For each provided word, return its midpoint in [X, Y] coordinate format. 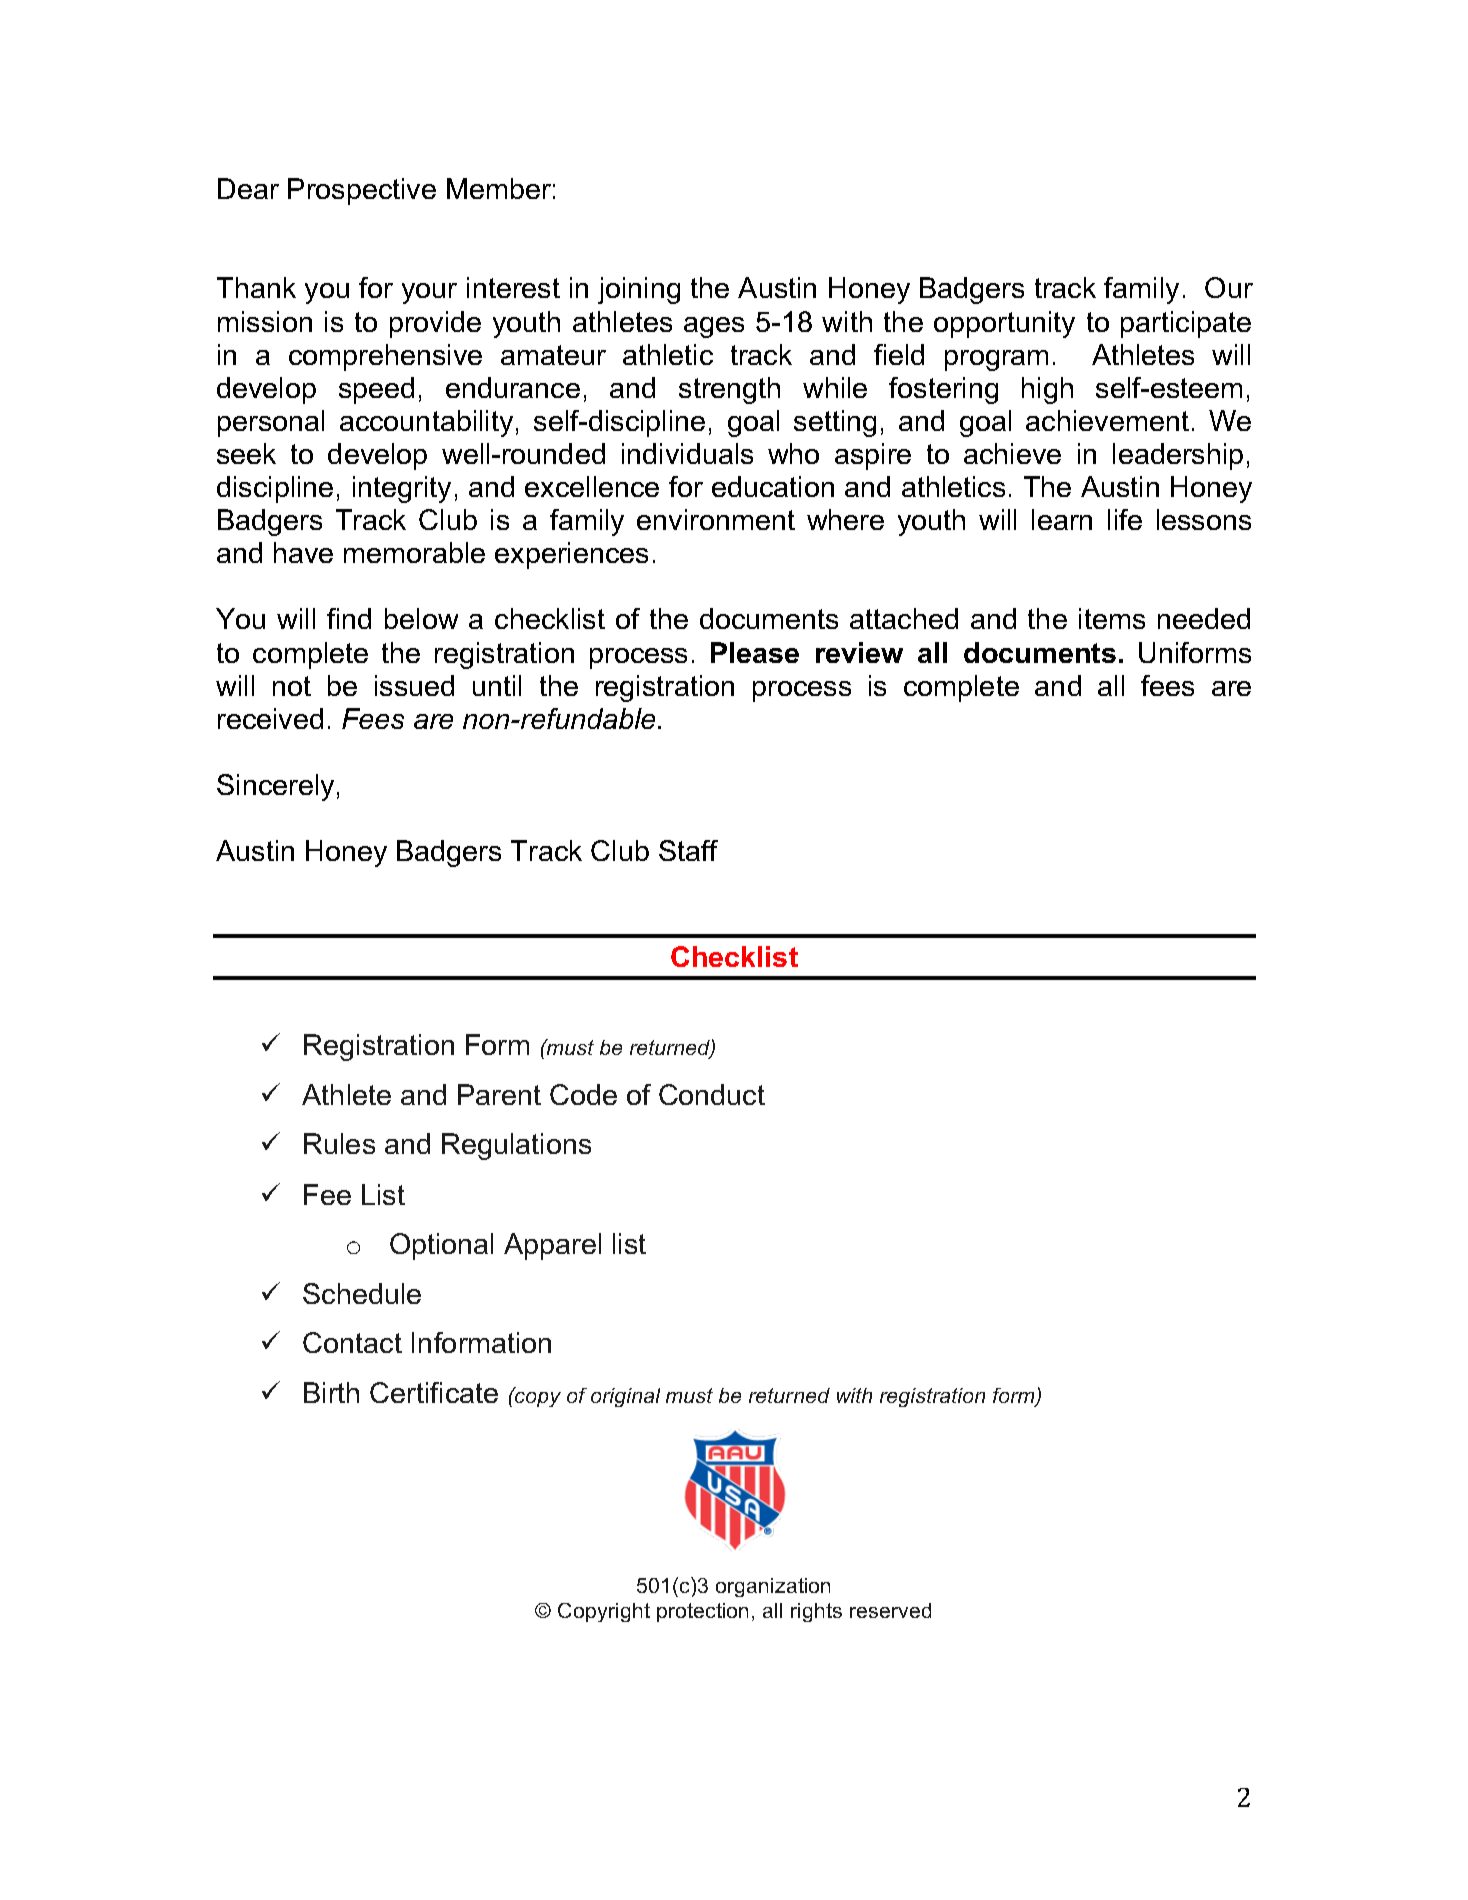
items [1112, 618]
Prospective [362, 191]
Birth [331, 1392]
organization [773, 1587]
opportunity [1004, 324]
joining [639, 290]
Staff [688, 850]
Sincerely [275, 787]
